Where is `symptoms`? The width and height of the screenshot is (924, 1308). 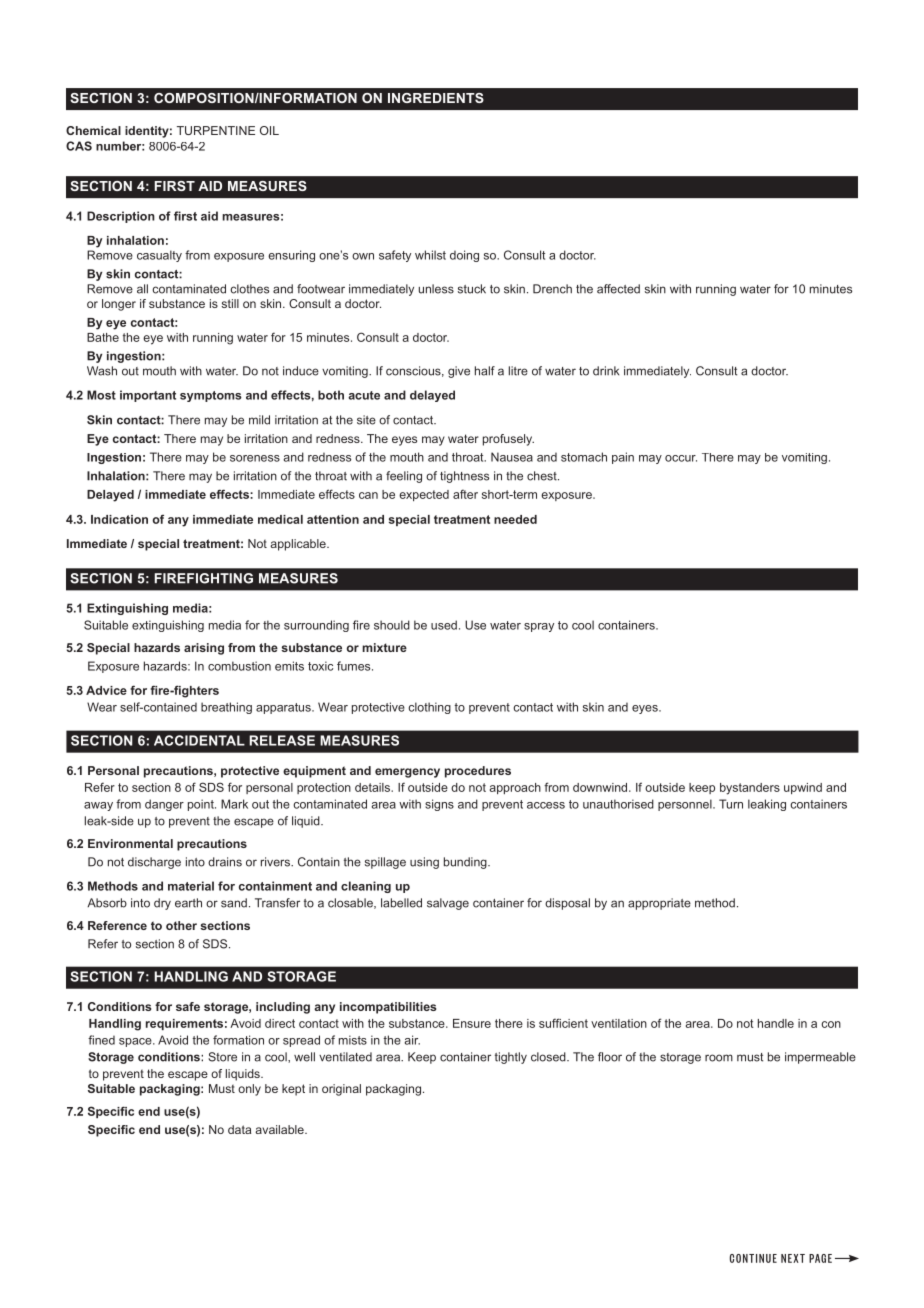 symptoms is located at coordinates (211, 396).
